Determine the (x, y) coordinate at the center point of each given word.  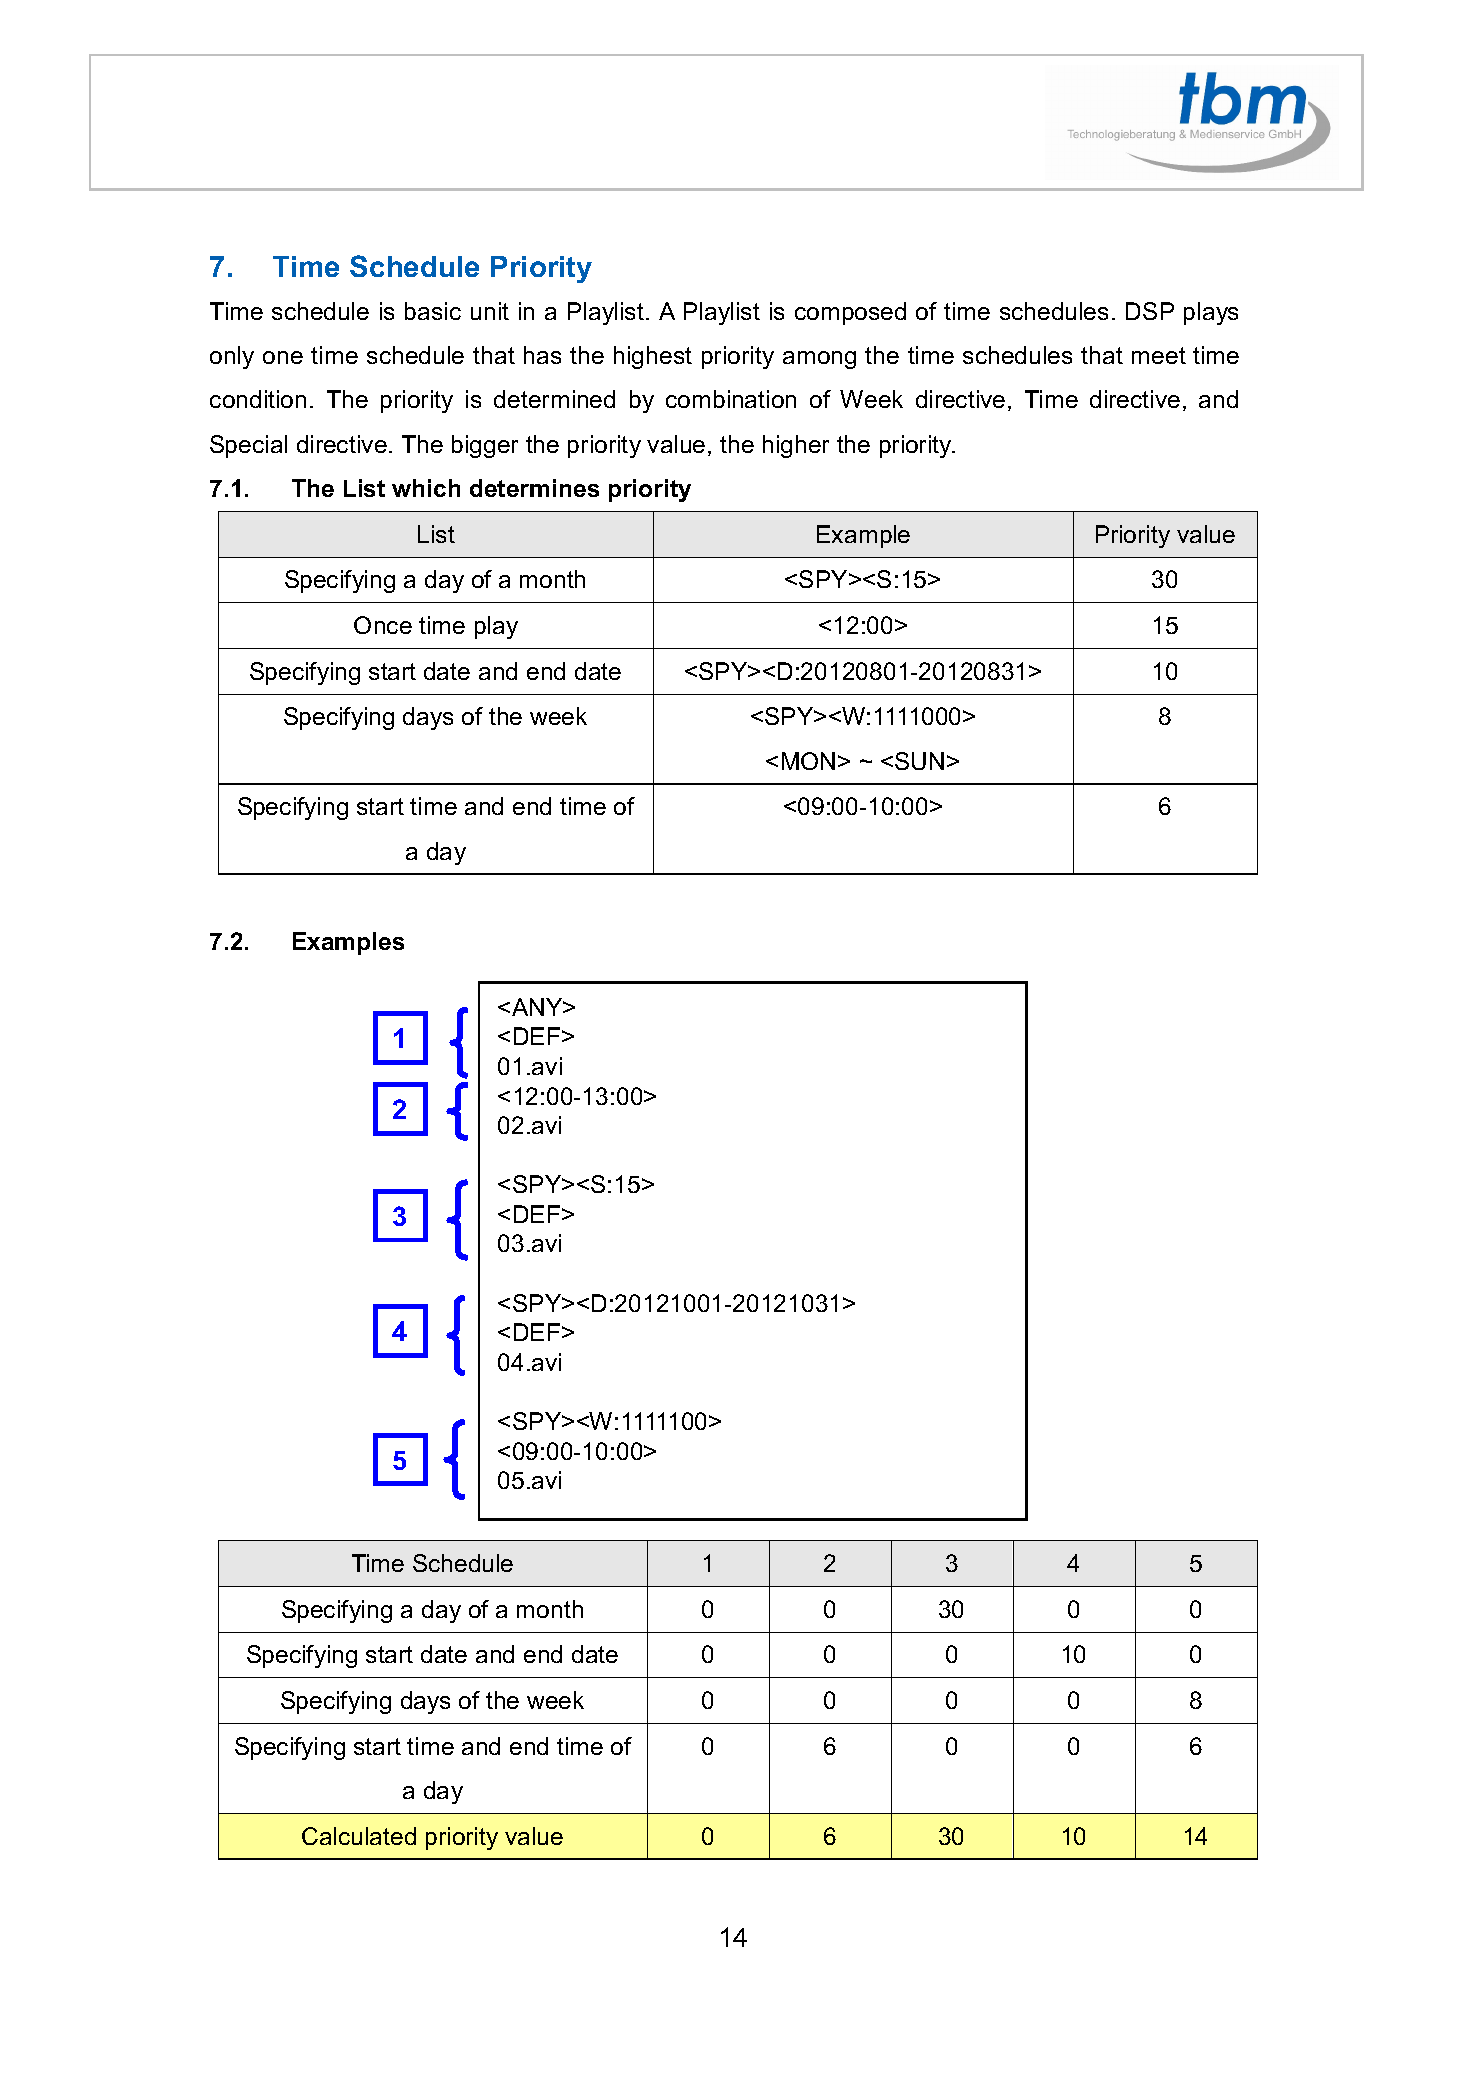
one (283, 357)
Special (248, 446)
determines (534, 488)
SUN (919, 761)
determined (554, 399)
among (819, 360)
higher (796, 446)
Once (383, 625)
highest (653, 357)
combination (731, 399)
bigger (485, 446)
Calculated (359, 1836)
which (426, 488)
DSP (1150, 311)
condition (258, 399)
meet (1159, 355)
